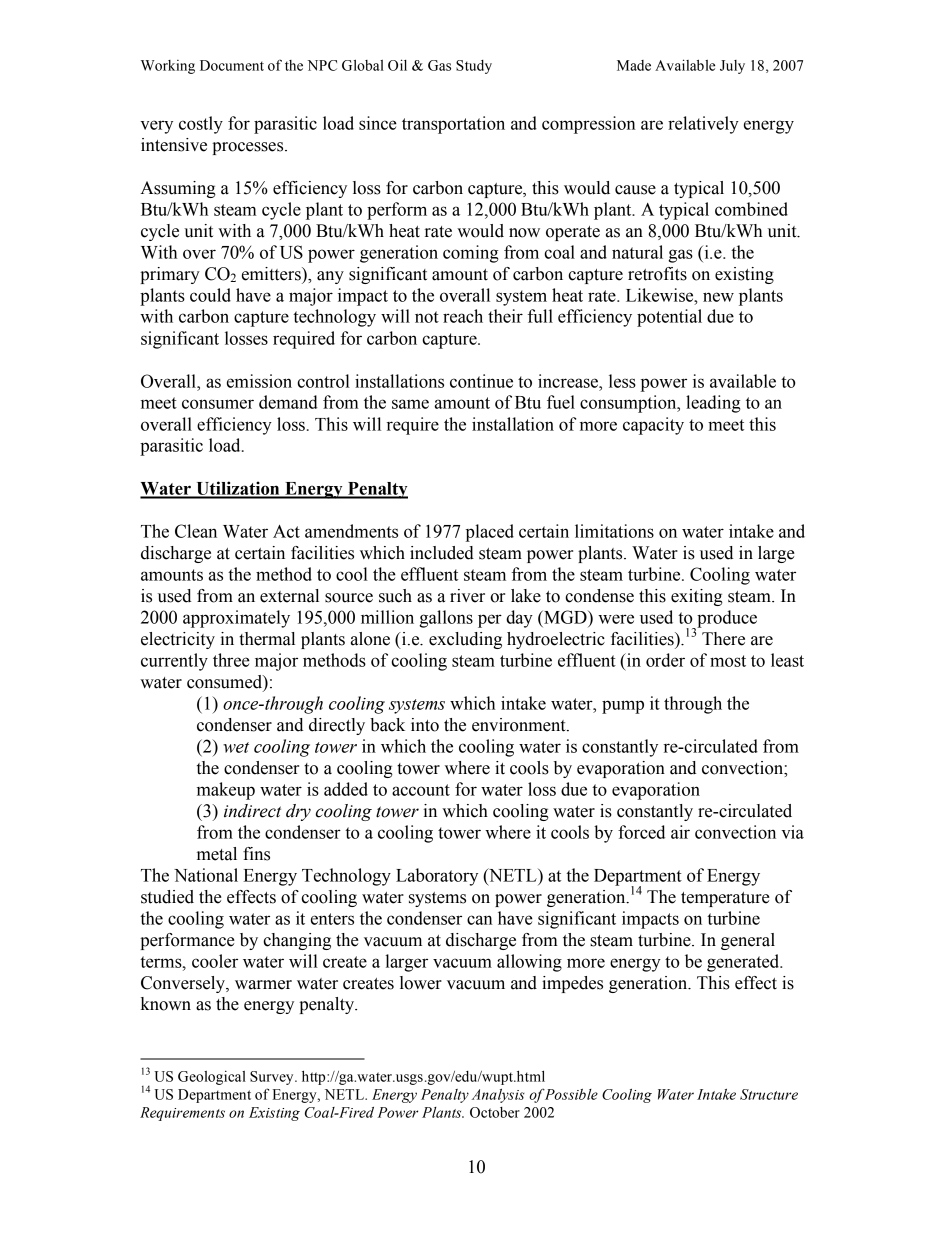 This document has width=952, height=1233. What do you see at coordinates (769, 1094) in the document?
I see `Structure` at bounding box center [769, 1094].
